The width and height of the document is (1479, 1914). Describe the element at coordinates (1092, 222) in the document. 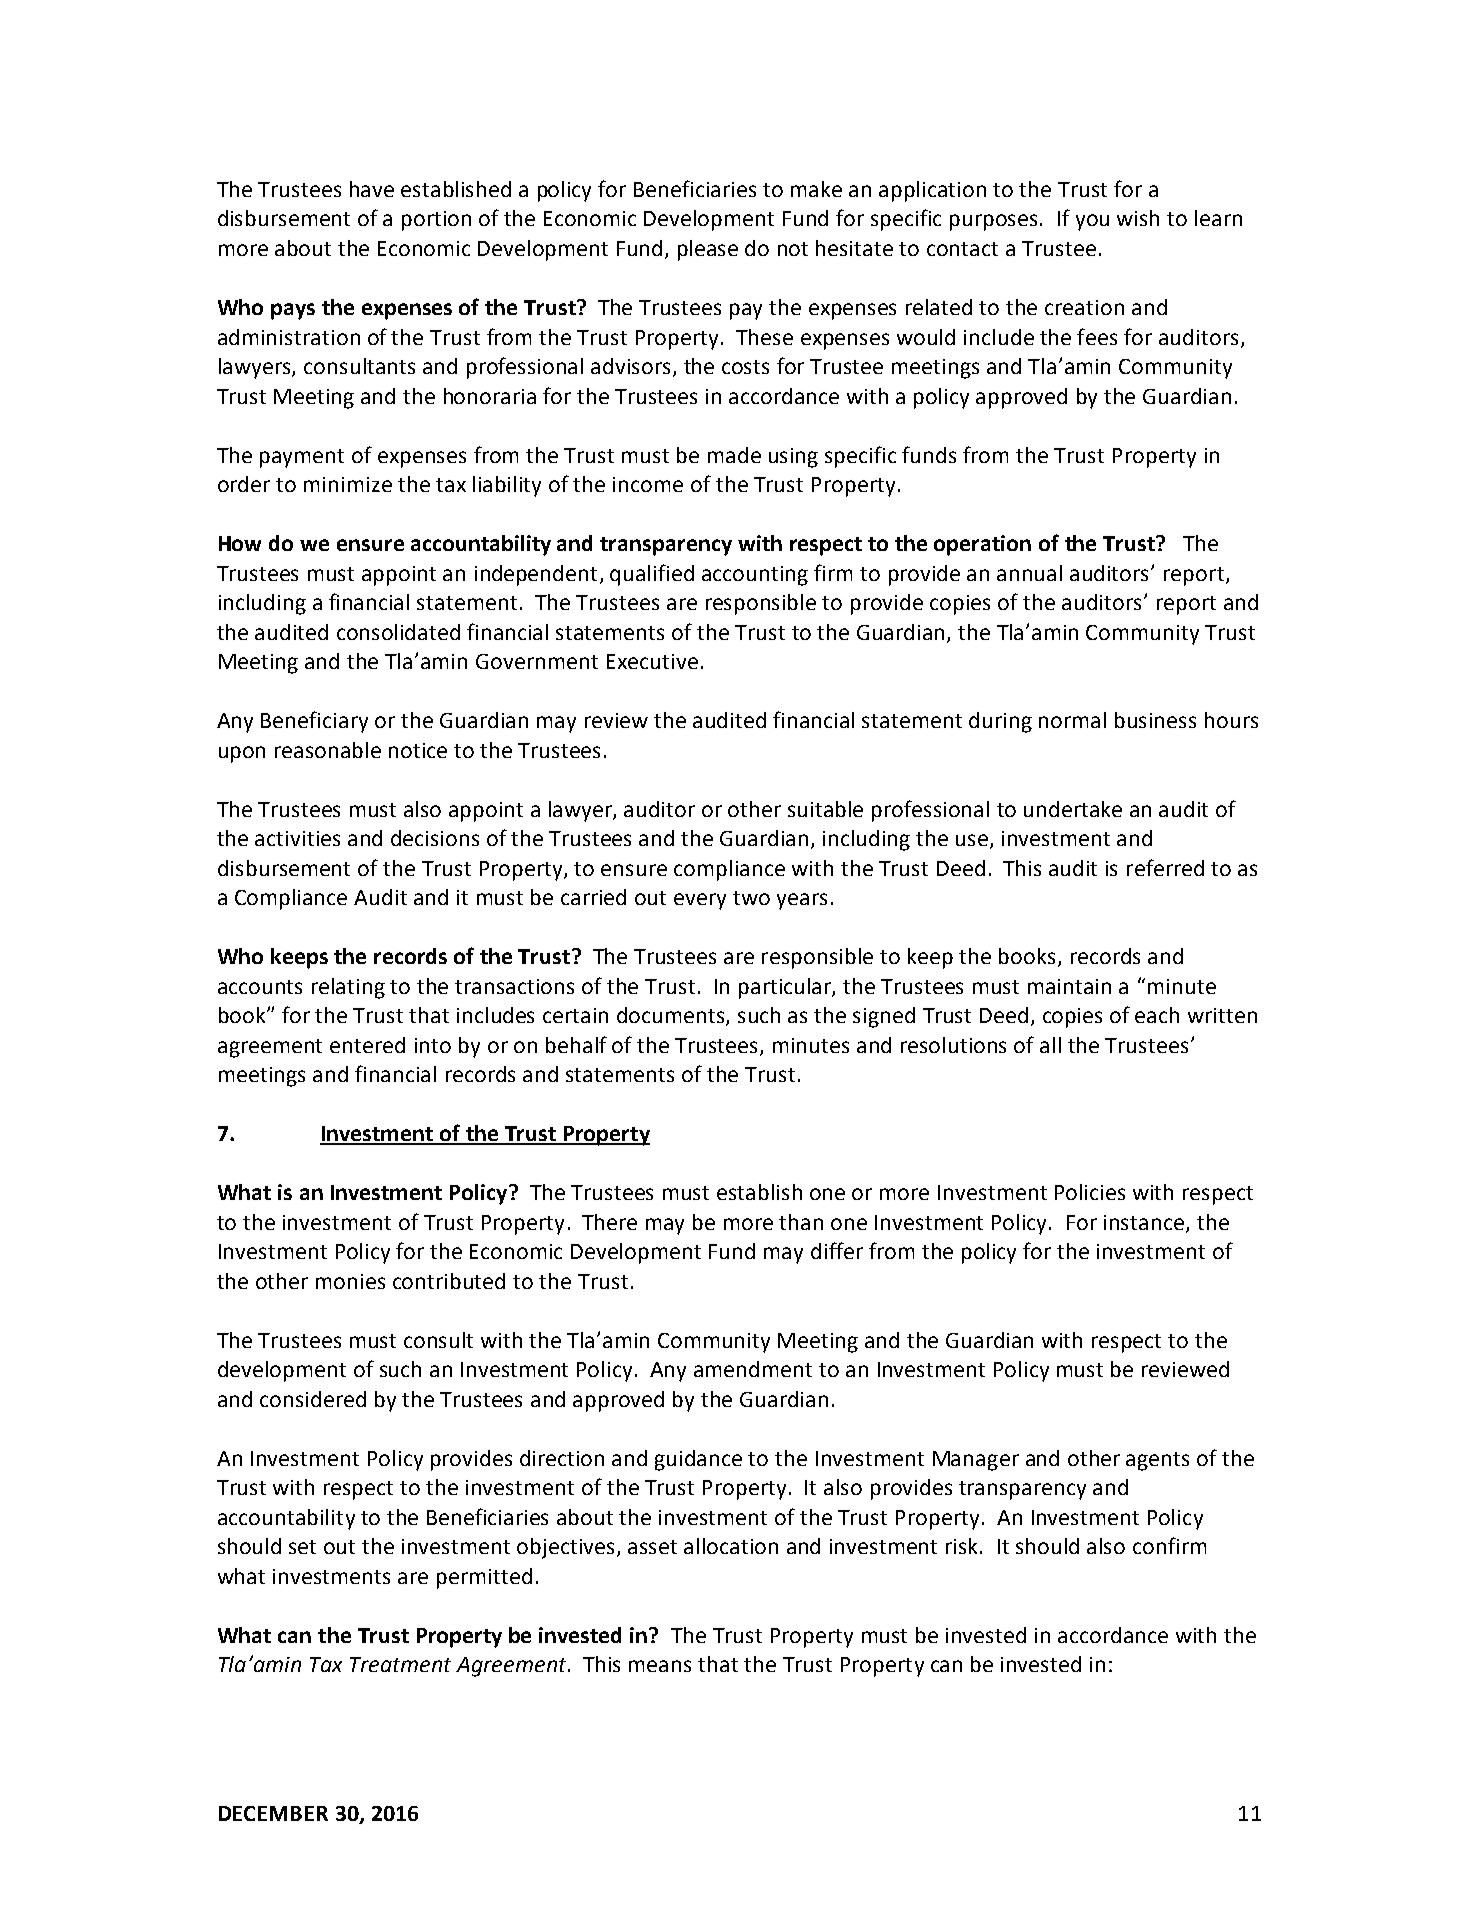

I see `you` at that location.
